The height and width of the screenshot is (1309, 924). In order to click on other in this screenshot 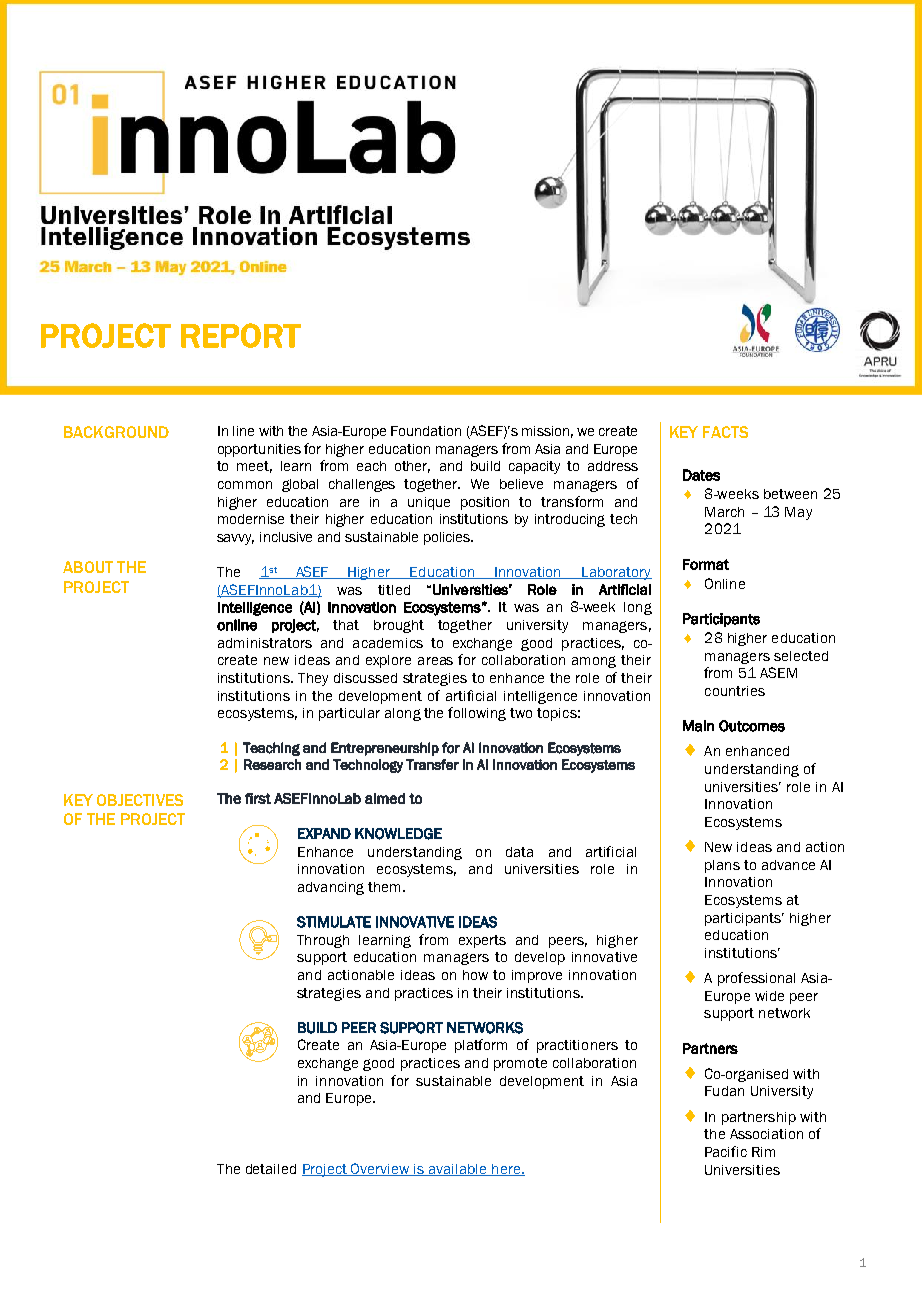, I will do `click(412, 467)`.
